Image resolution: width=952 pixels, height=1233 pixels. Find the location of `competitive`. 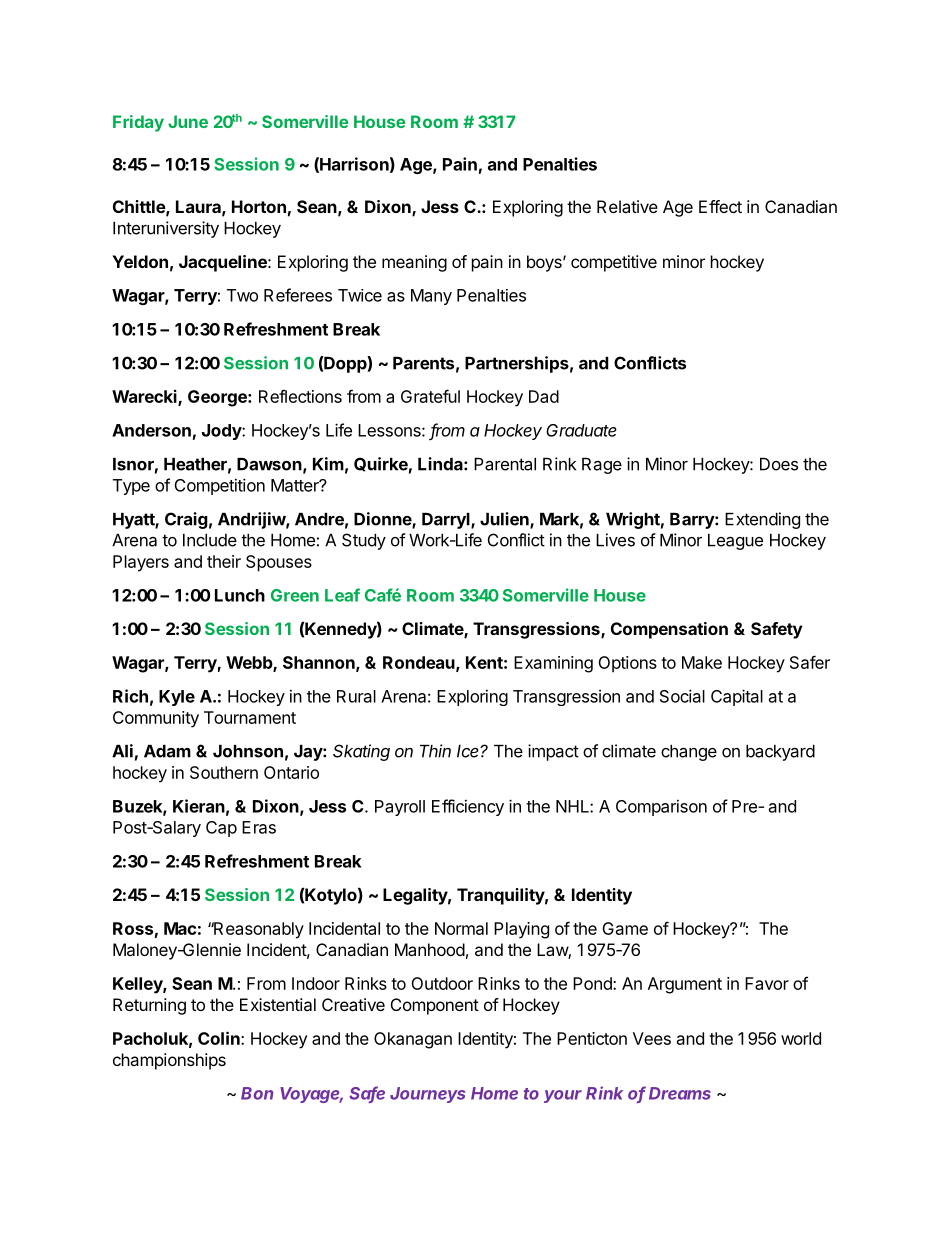

competitive is located at coordinates (614, 263).
